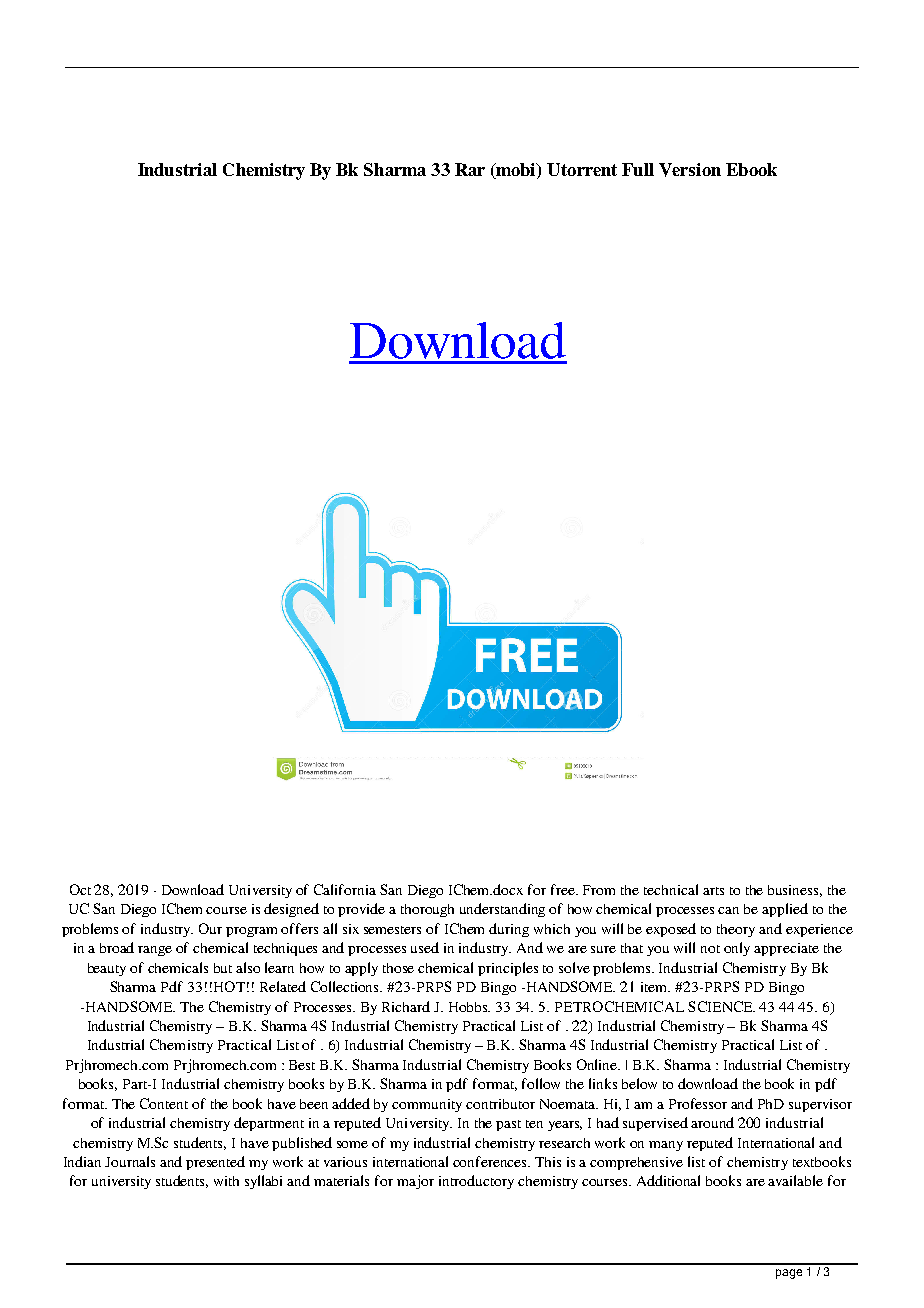  What do you see at coordinates (470, 169) in the page?
I see `Rar` at bounding box center [470, 169].
